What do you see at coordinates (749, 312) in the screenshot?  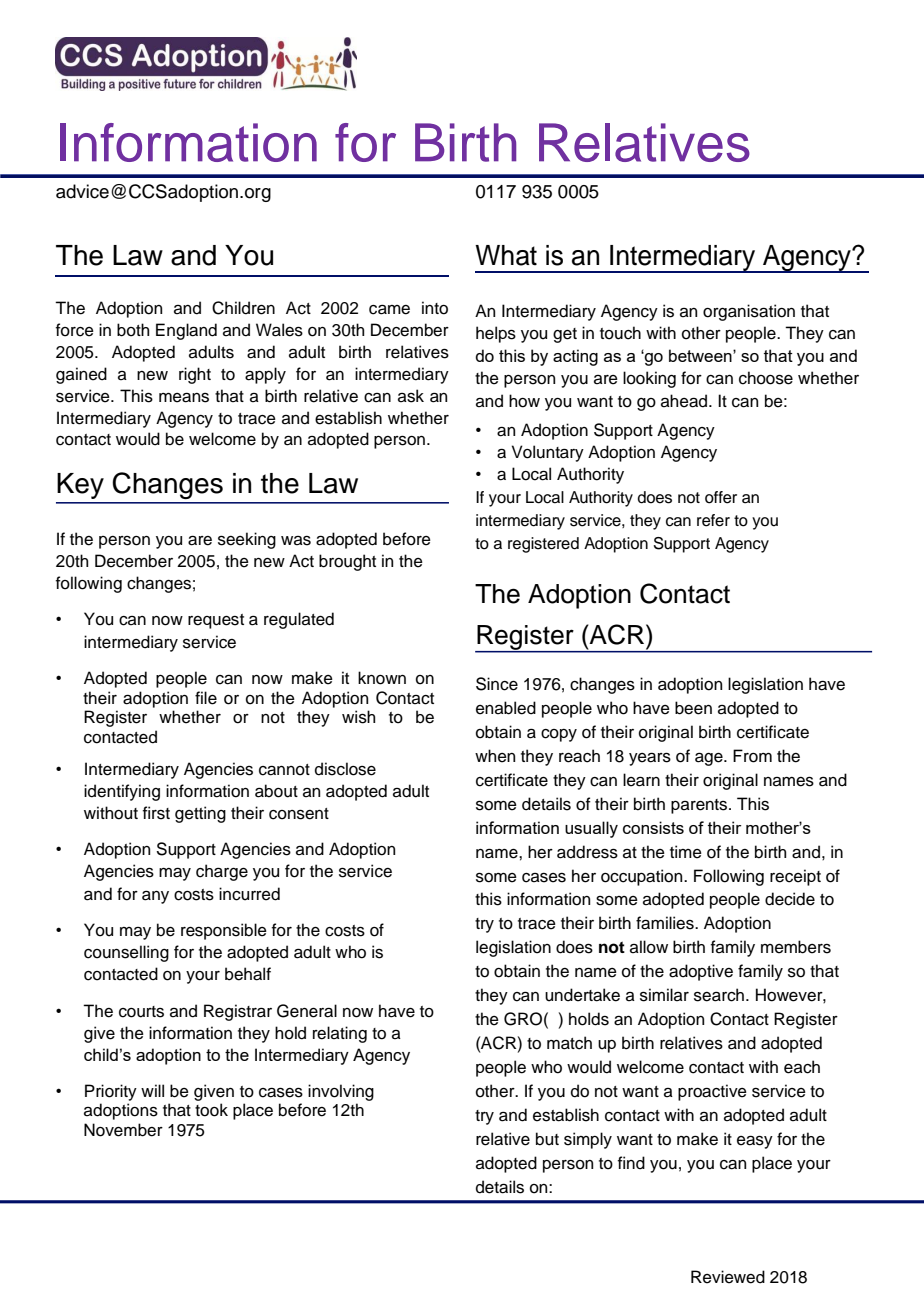 I see `organisation` at bounding box center [749, 312].
